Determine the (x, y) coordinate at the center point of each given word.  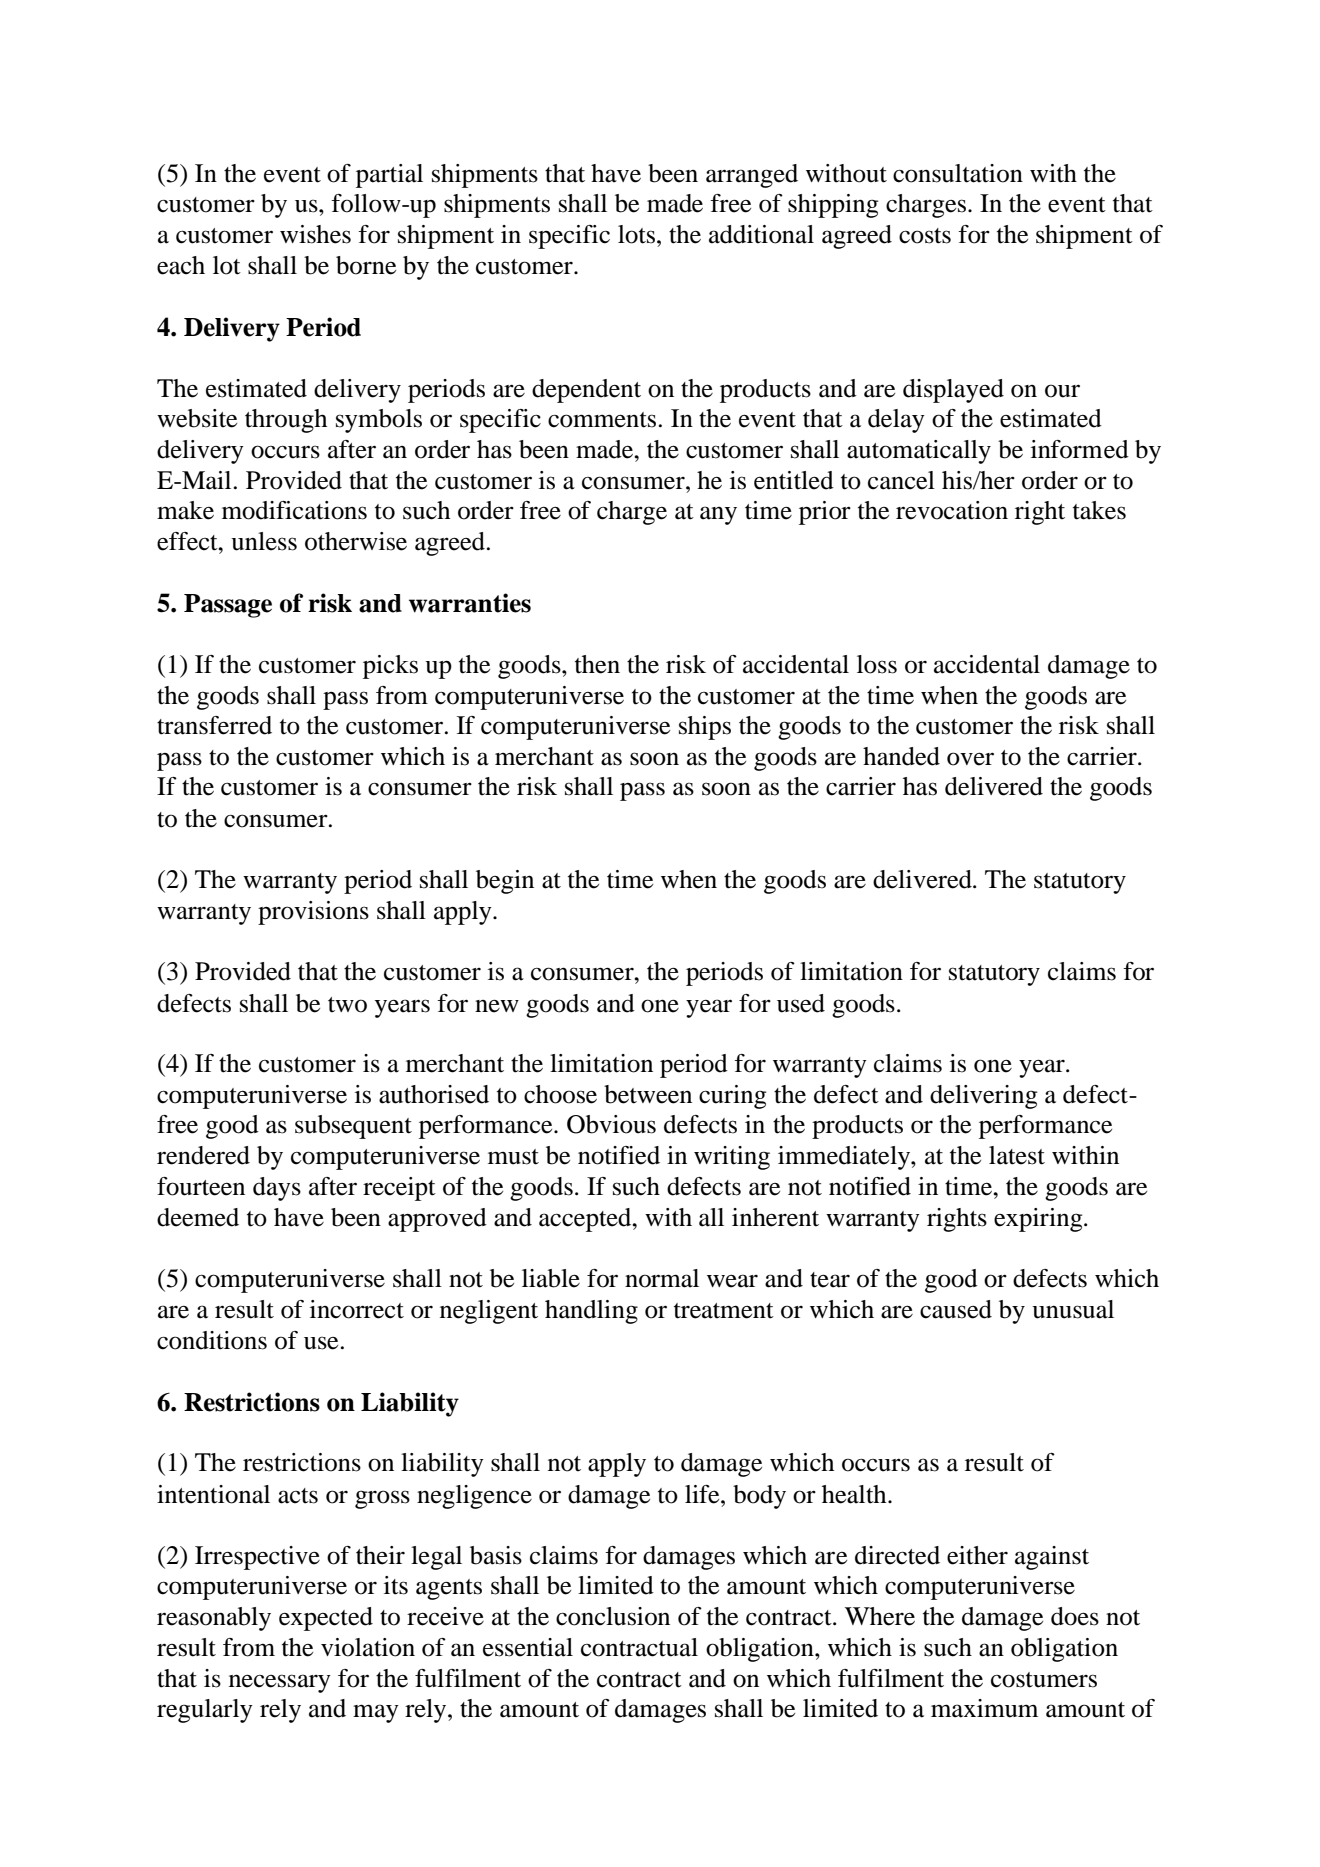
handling (591, 1312)
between (648, 1094)
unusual (1073, 1309)
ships (705, 728)
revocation (952, 510)
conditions (212, 1340)
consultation (958, 173)
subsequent (353, 1127)
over (970, 759)
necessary (280, 1683)
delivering (983, 1097)
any (718, 515)
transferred (214, 725)
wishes (315, 234)
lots (638, 234)
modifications (294, 510)
